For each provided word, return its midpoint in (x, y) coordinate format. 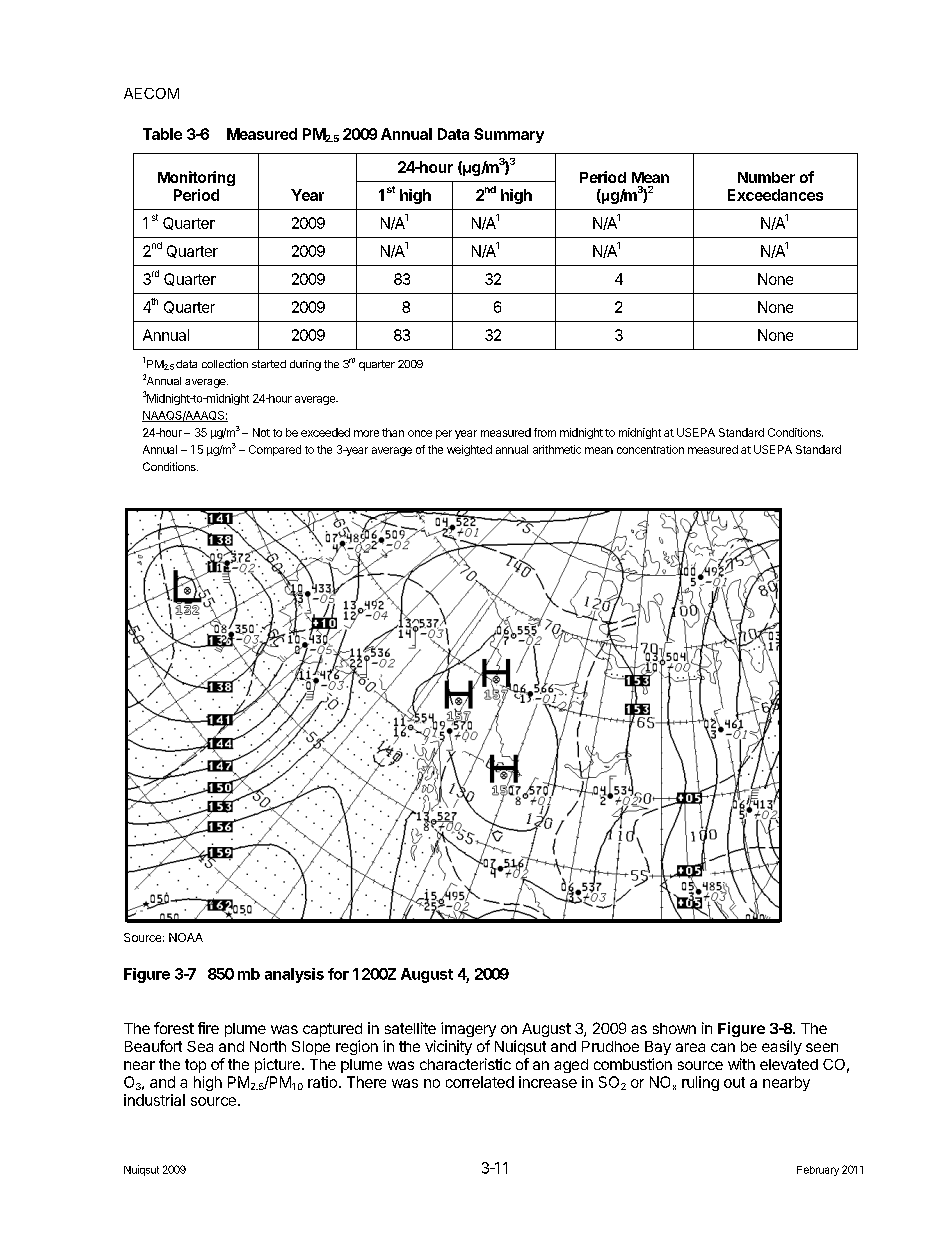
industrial (154, 1100)
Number (766, 177)
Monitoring (196, 178)
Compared (275, 450)
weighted (469, 450)
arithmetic (557, 449)
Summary (509, 135)
